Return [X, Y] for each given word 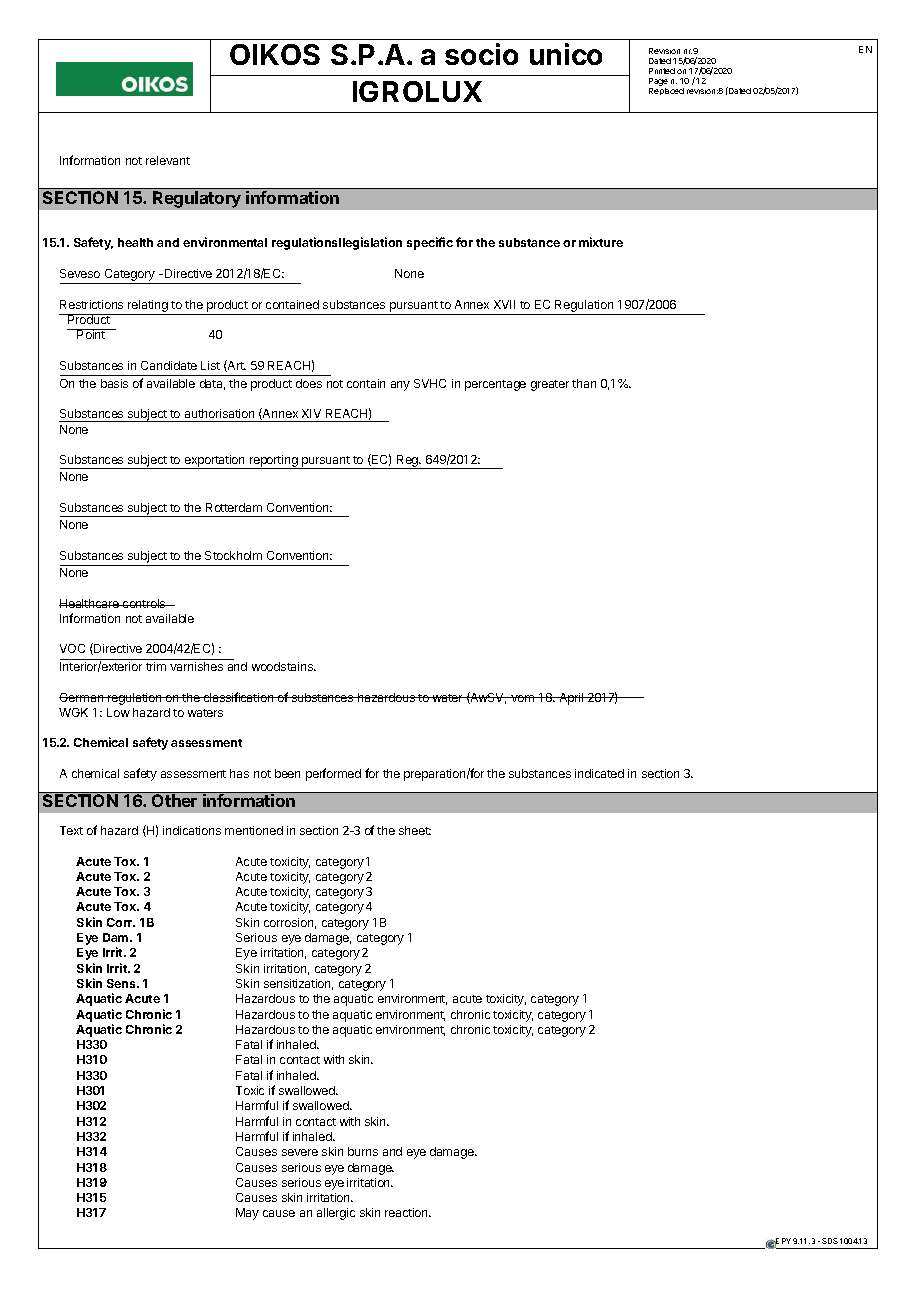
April [571, 699]
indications [192, 830]
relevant [168, 160]
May [247, 1214]
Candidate [169, 365]
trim [156, 666]
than [584, 383]
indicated [599, 773]
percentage [495, 385]
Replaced [666, 91]
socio [481, 54]
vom [522, 698]
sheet [415, 830]
